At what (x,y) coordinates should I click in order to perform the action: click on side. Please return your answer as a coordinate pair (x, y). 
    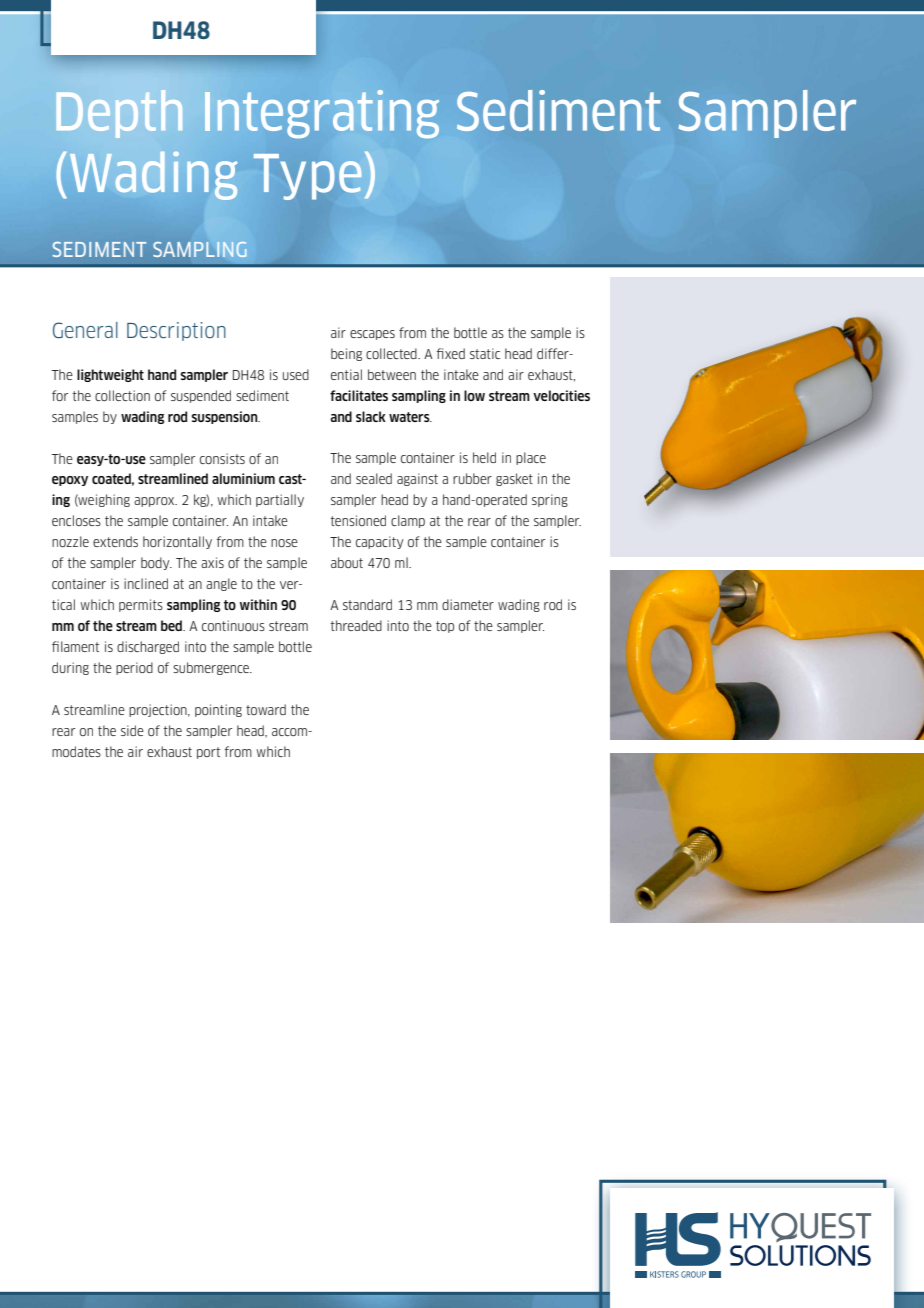
    Looking at the image, I should click on (132, 730).
